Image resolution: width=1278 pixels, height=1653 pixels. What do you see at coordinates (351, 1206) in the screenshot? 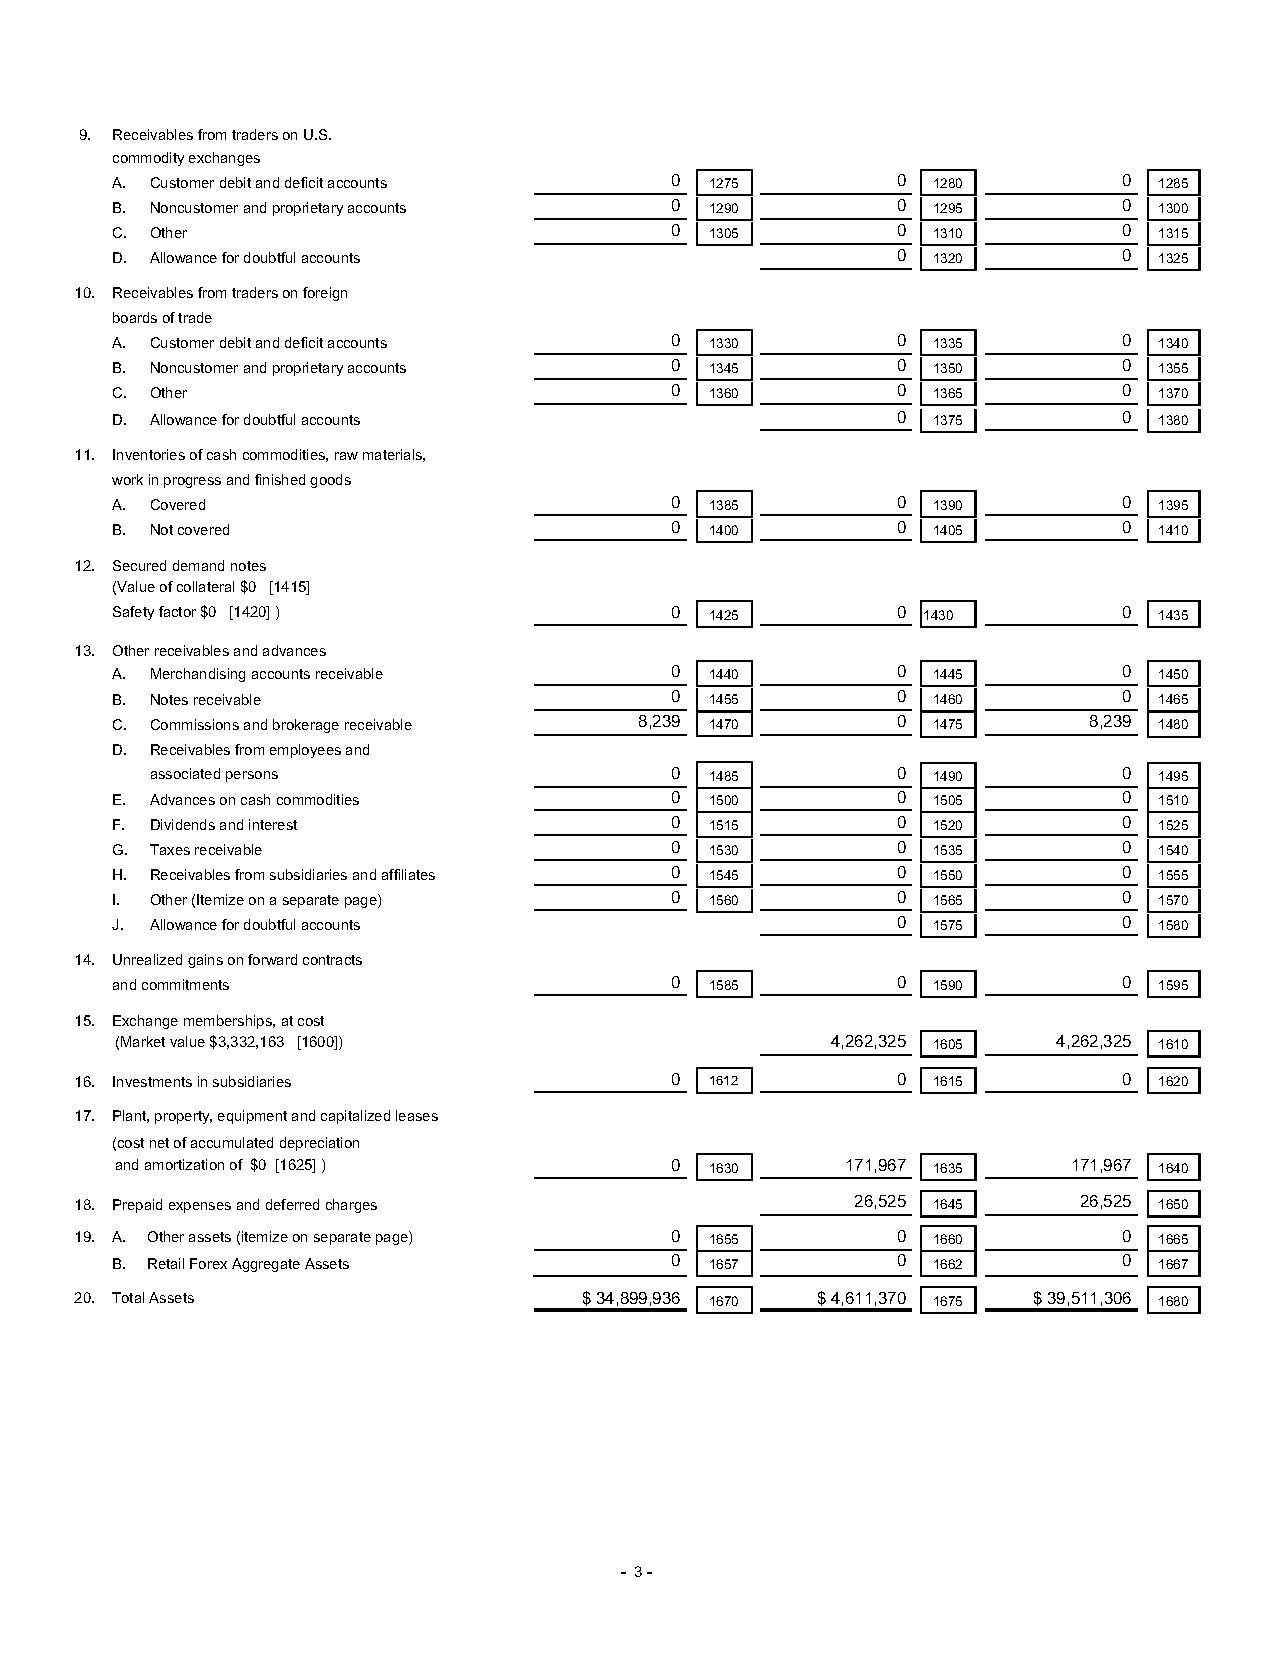
I see `charges` at bounding box center [351, 1206].
